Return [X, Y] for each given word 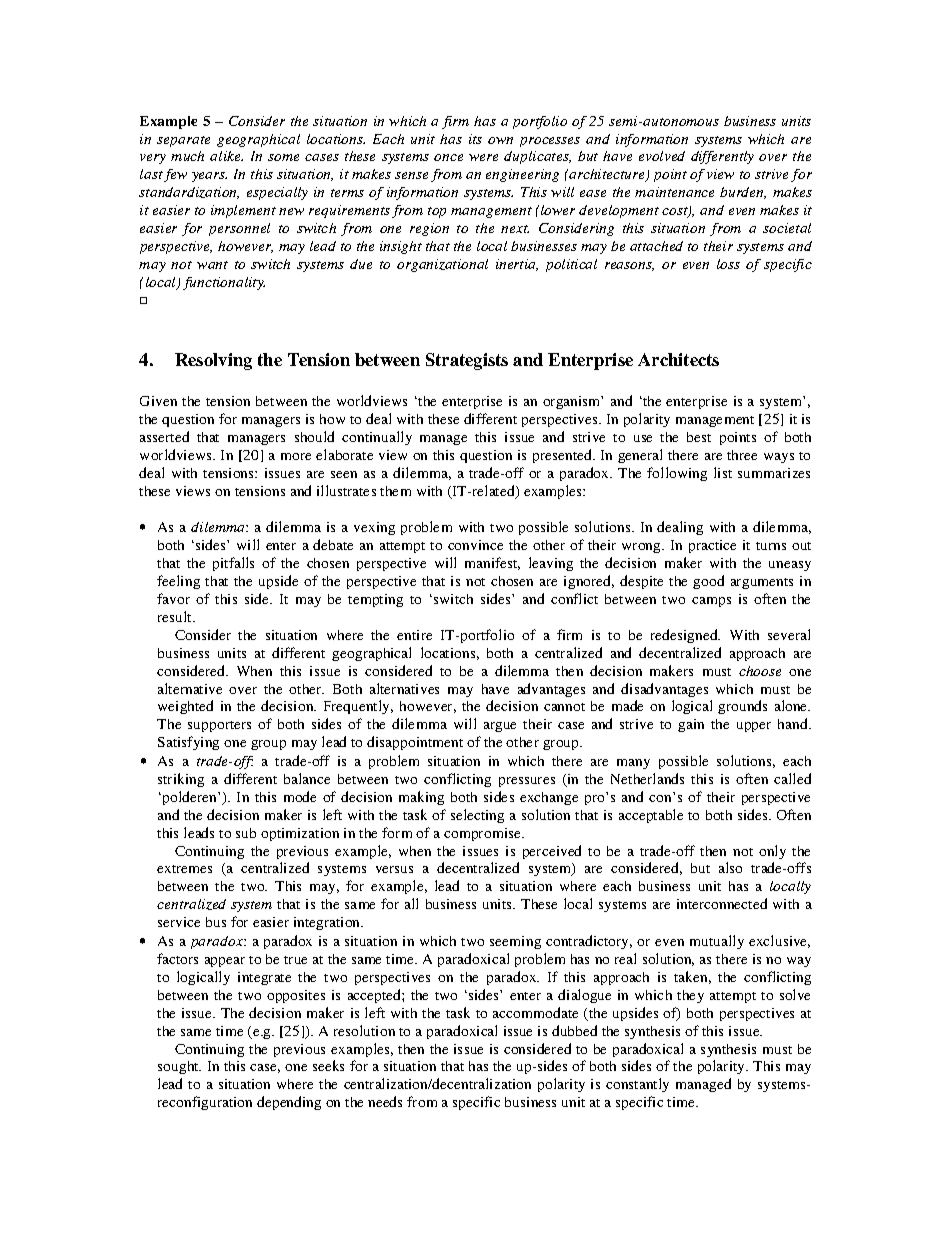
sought [179, 1067]
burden [743, 193]
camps [711, 602]
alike [226, 156]
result [176, 616]
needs [385, 1101]
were [483, 157]
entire [414, 635]
